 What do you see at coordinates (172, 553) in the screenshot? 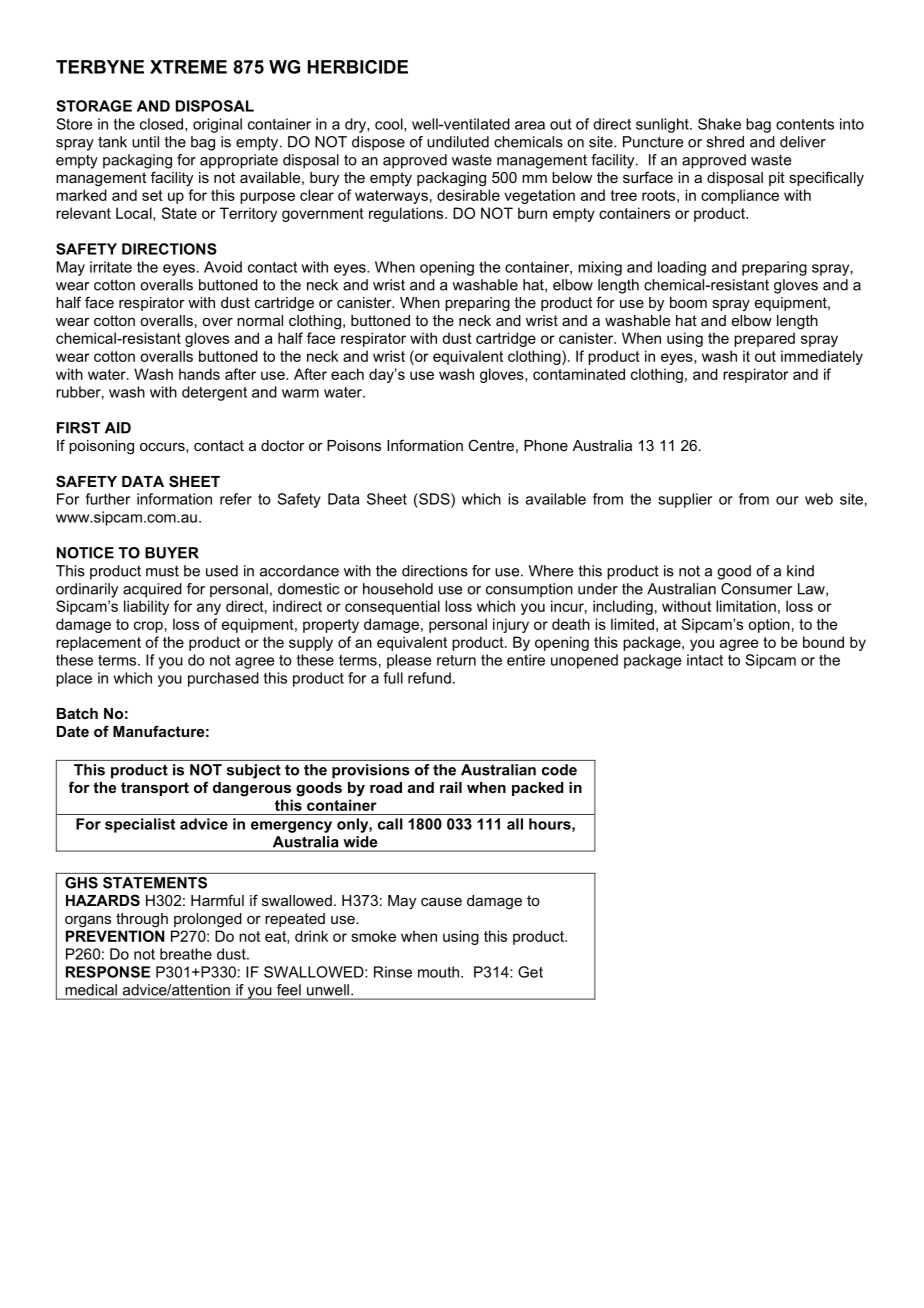
I see `BUYER` at bounding box center [172, 553].
